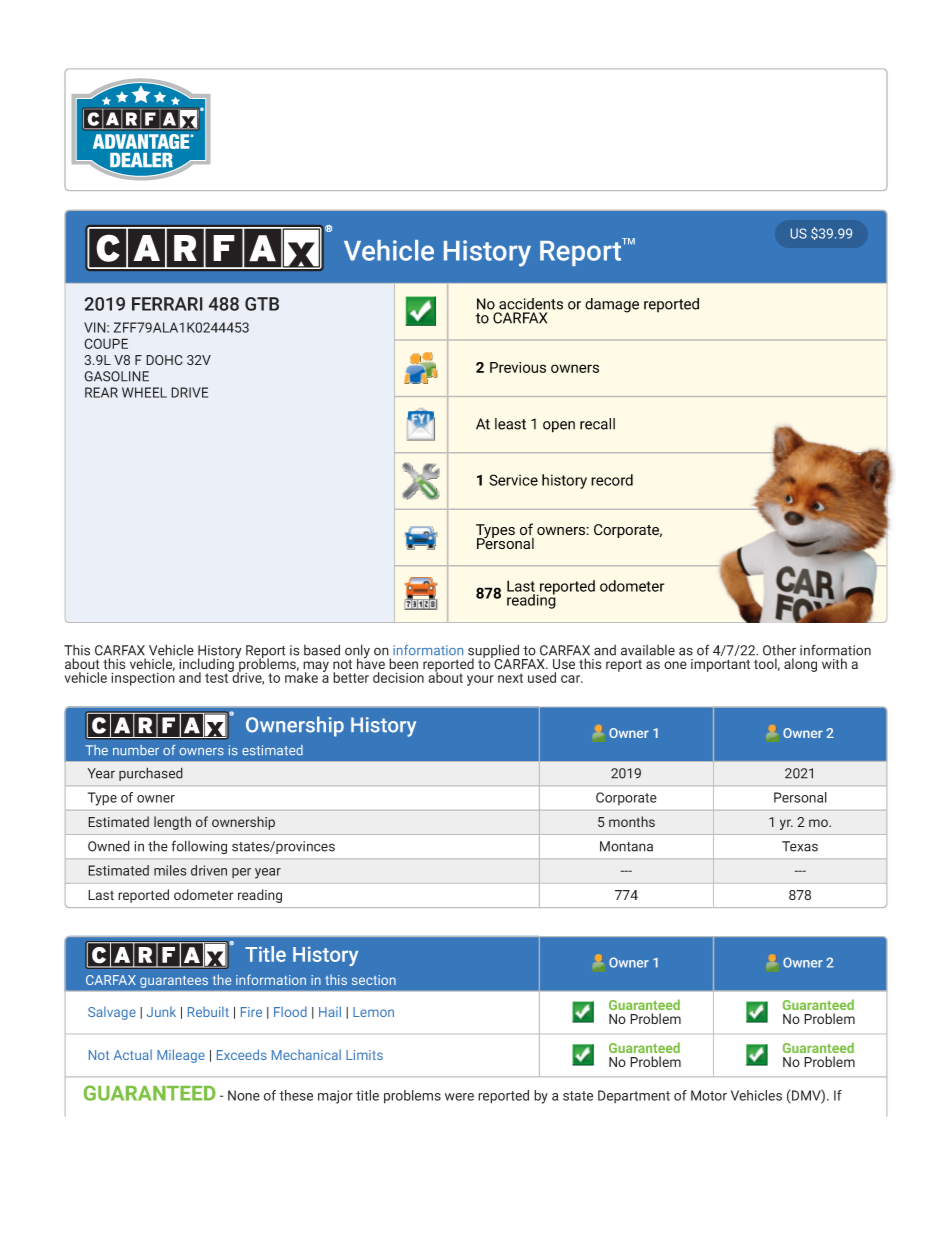  I want to click on test, so click(218, 677).
